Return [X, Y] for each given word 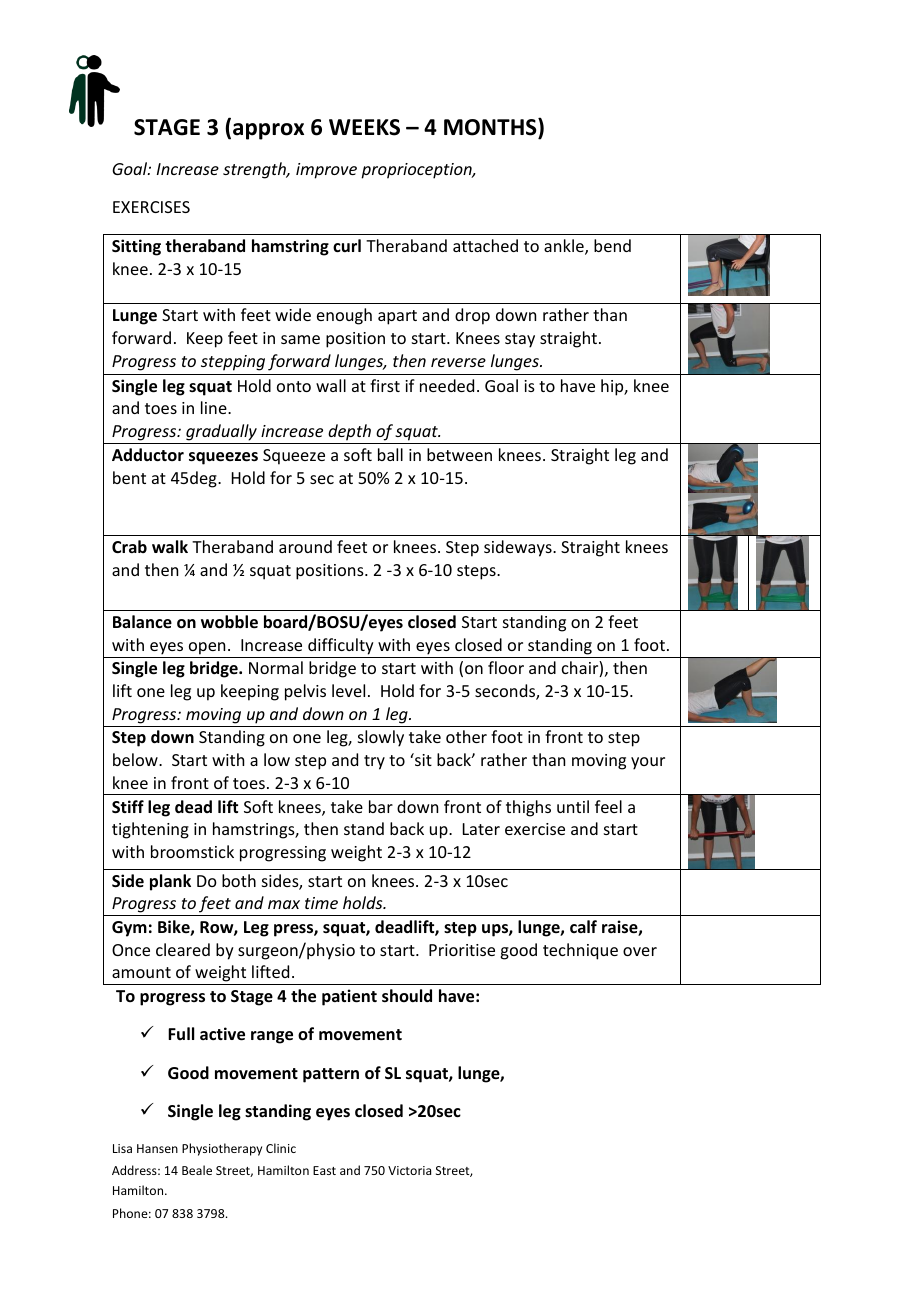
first [385, 385]
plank [170, 882]
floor [506, 667]
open [207, 648]
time [321, 903]
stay [520, 340]
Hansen [157, 1148]
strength [255, 170]
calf [583, 926]
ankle [565, 247]
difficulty [341, 646]
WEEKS [364, 127]
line [215, 407]
